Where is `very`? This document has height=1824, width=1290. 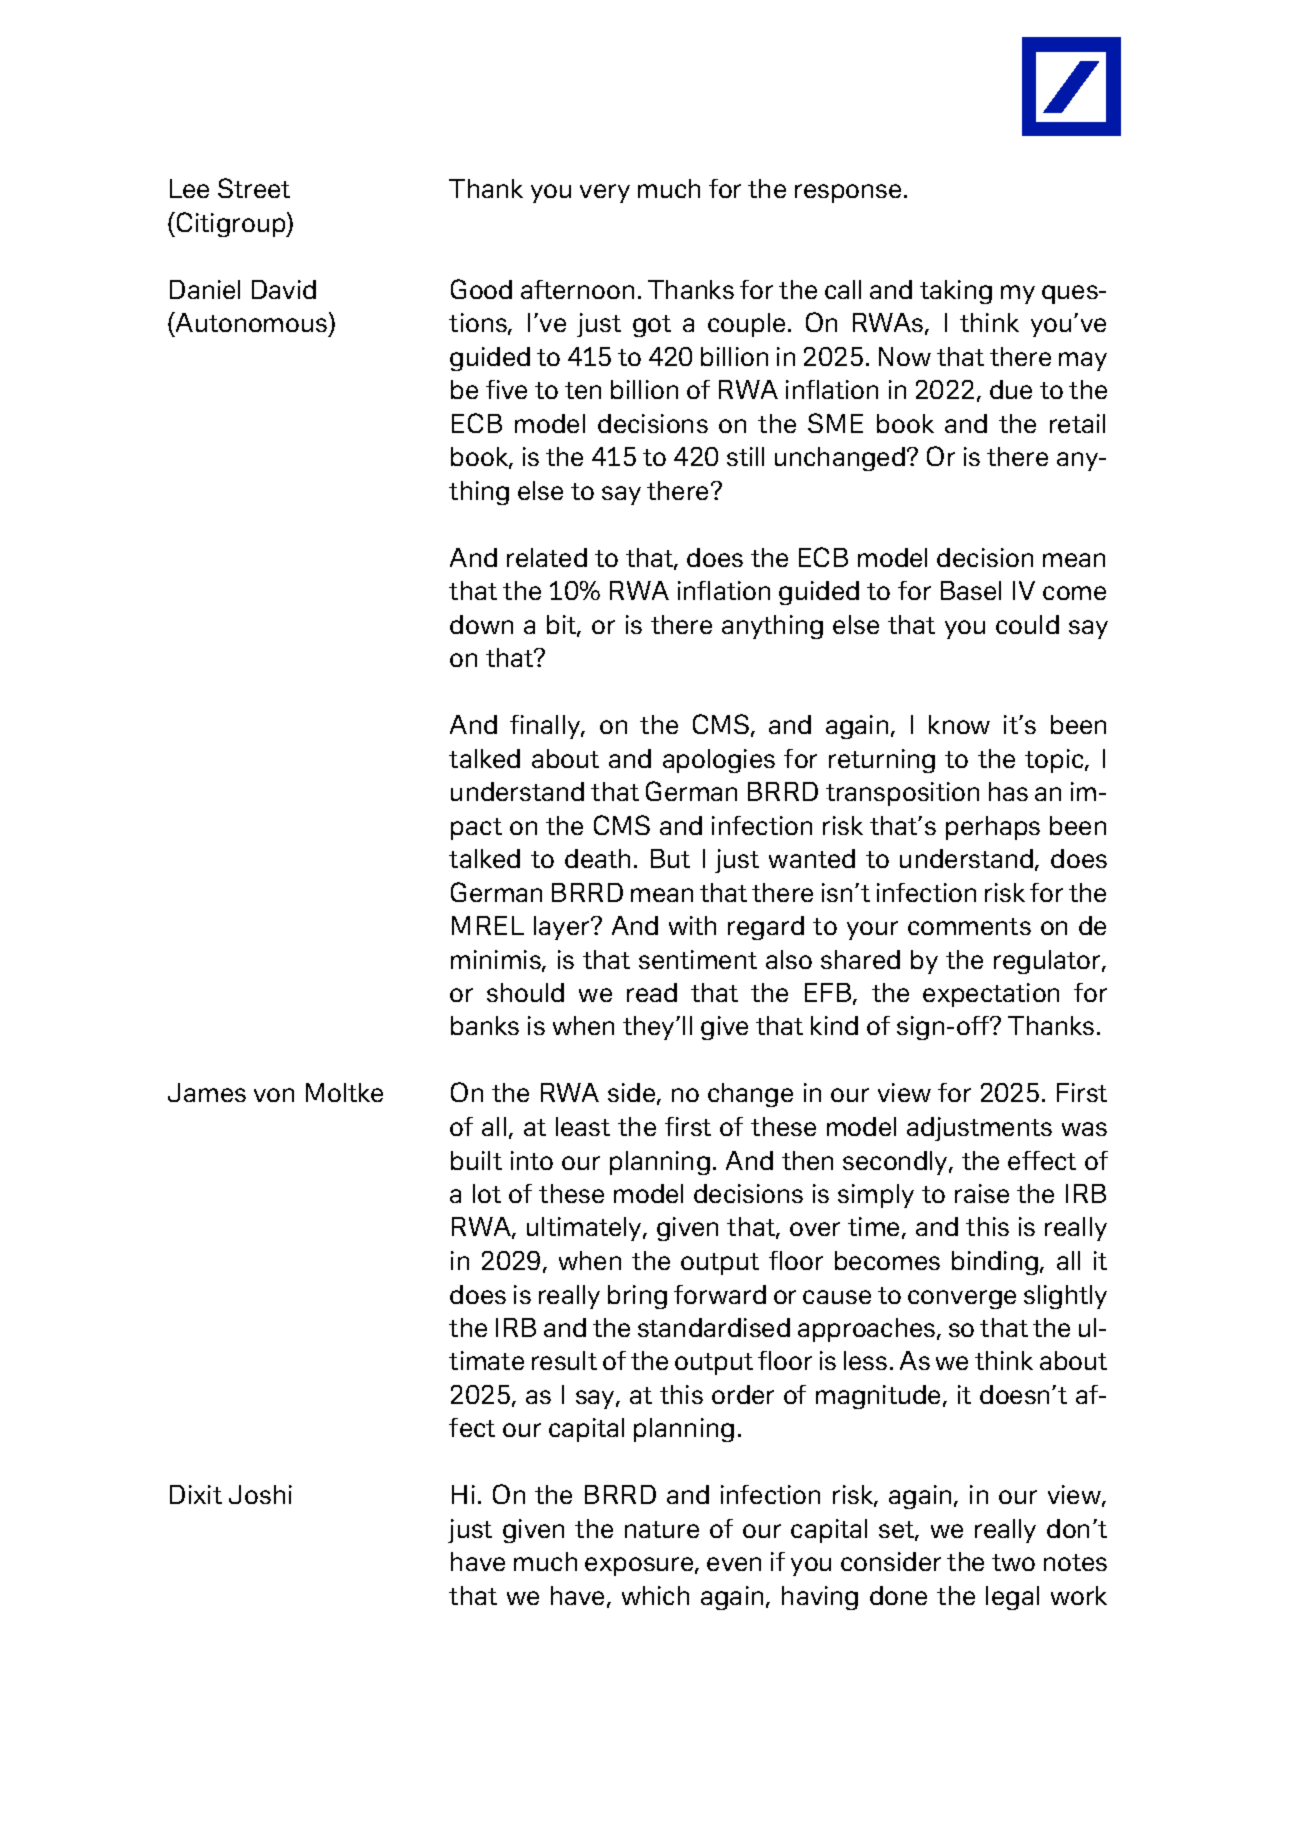 very is located at coordinates (605, 193).
